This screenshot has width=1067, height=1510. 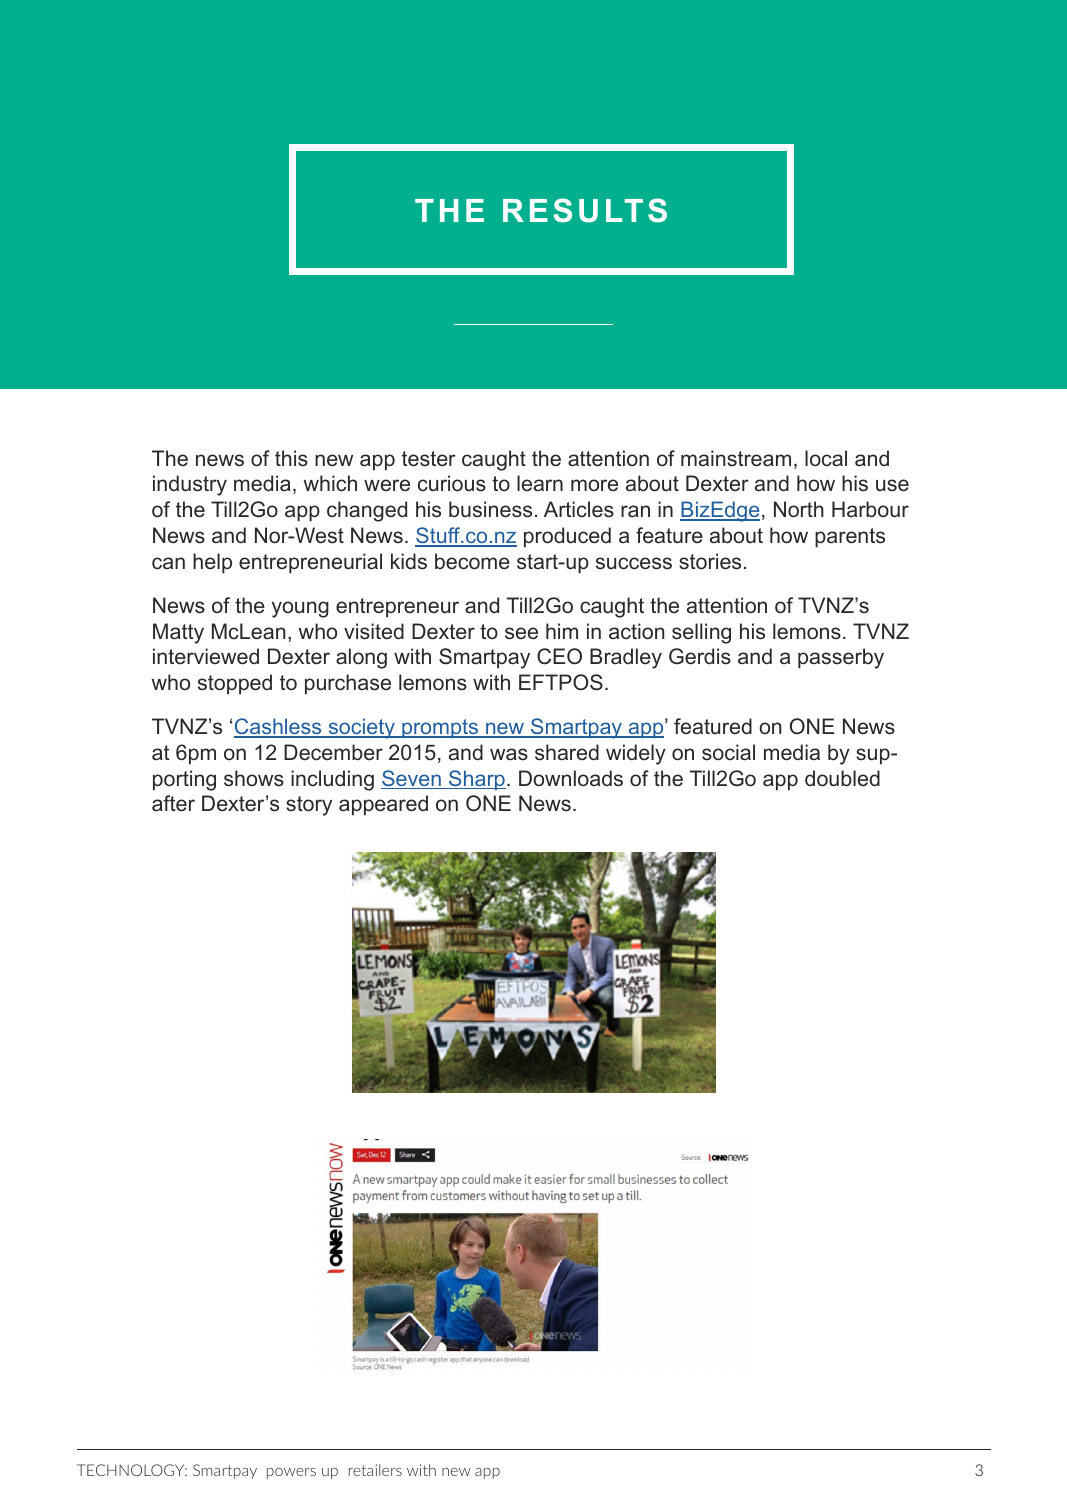 I want to click on doubled, so click(x=842, y=778).
